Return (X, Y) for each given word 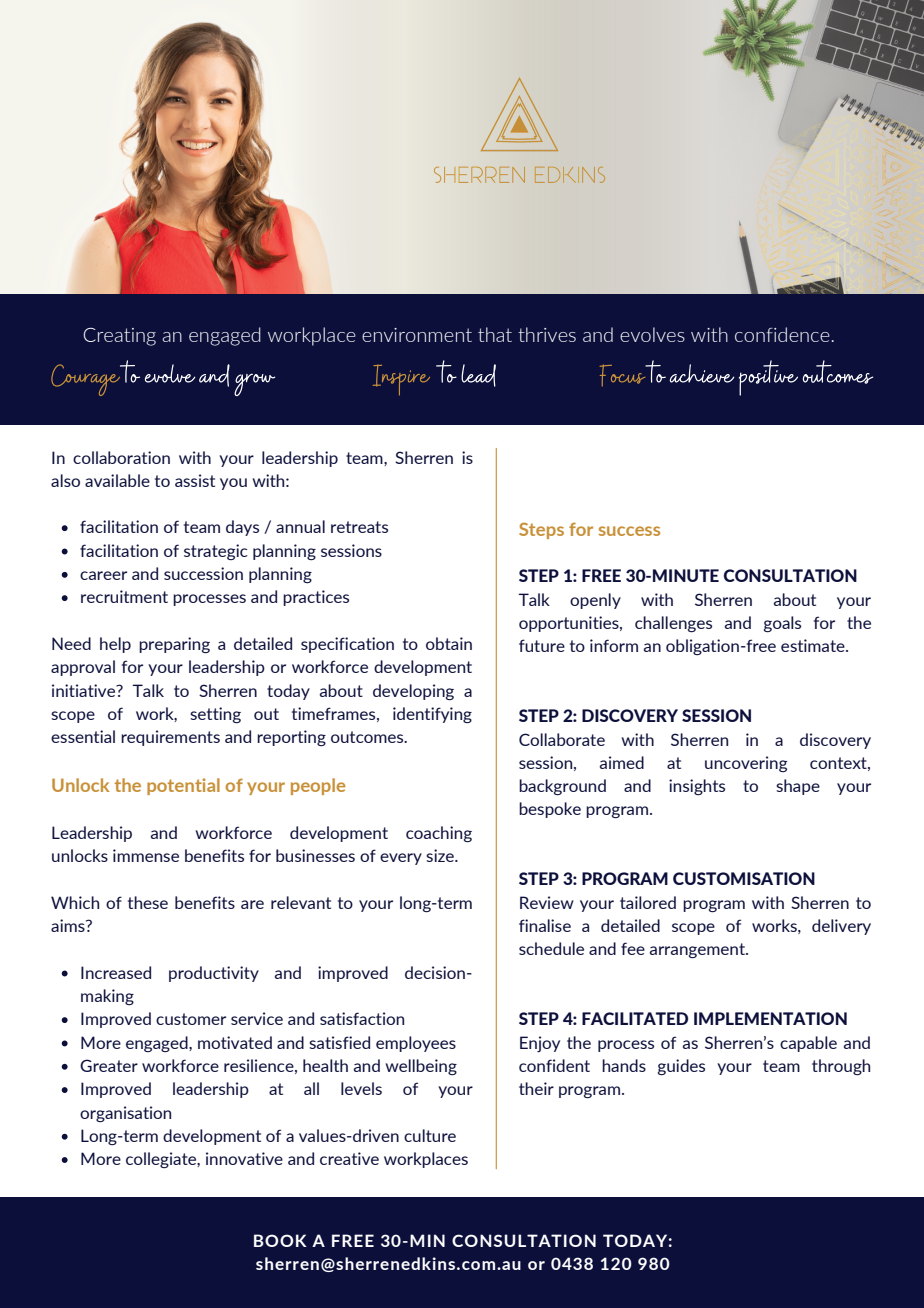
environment (417, 335)
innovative (244, 1158)
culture (430, 1135)
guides (681, 1067)
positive (768, 378)
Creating (119, 337)
